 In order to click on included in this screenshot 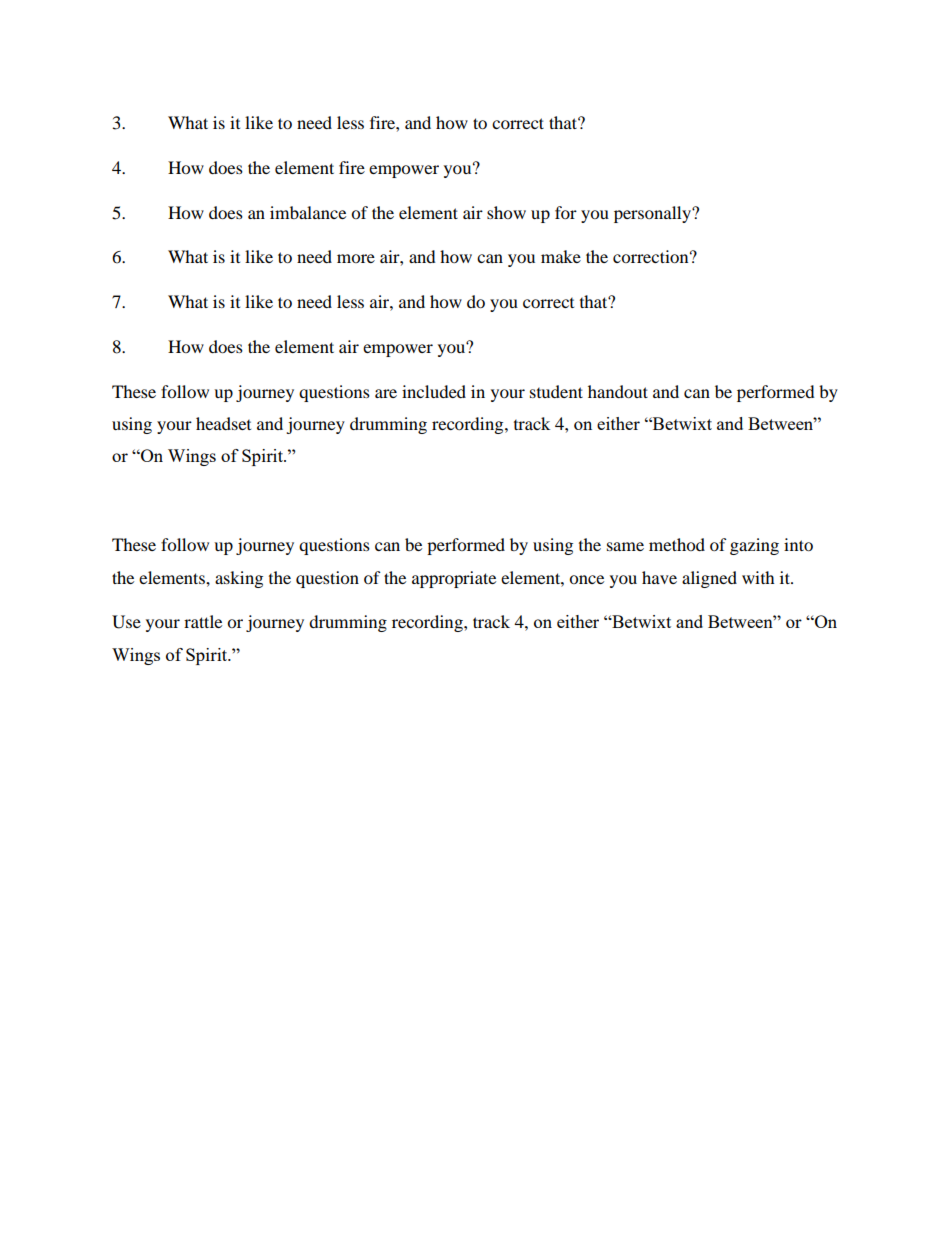, I will do `click(434, 391)`.
